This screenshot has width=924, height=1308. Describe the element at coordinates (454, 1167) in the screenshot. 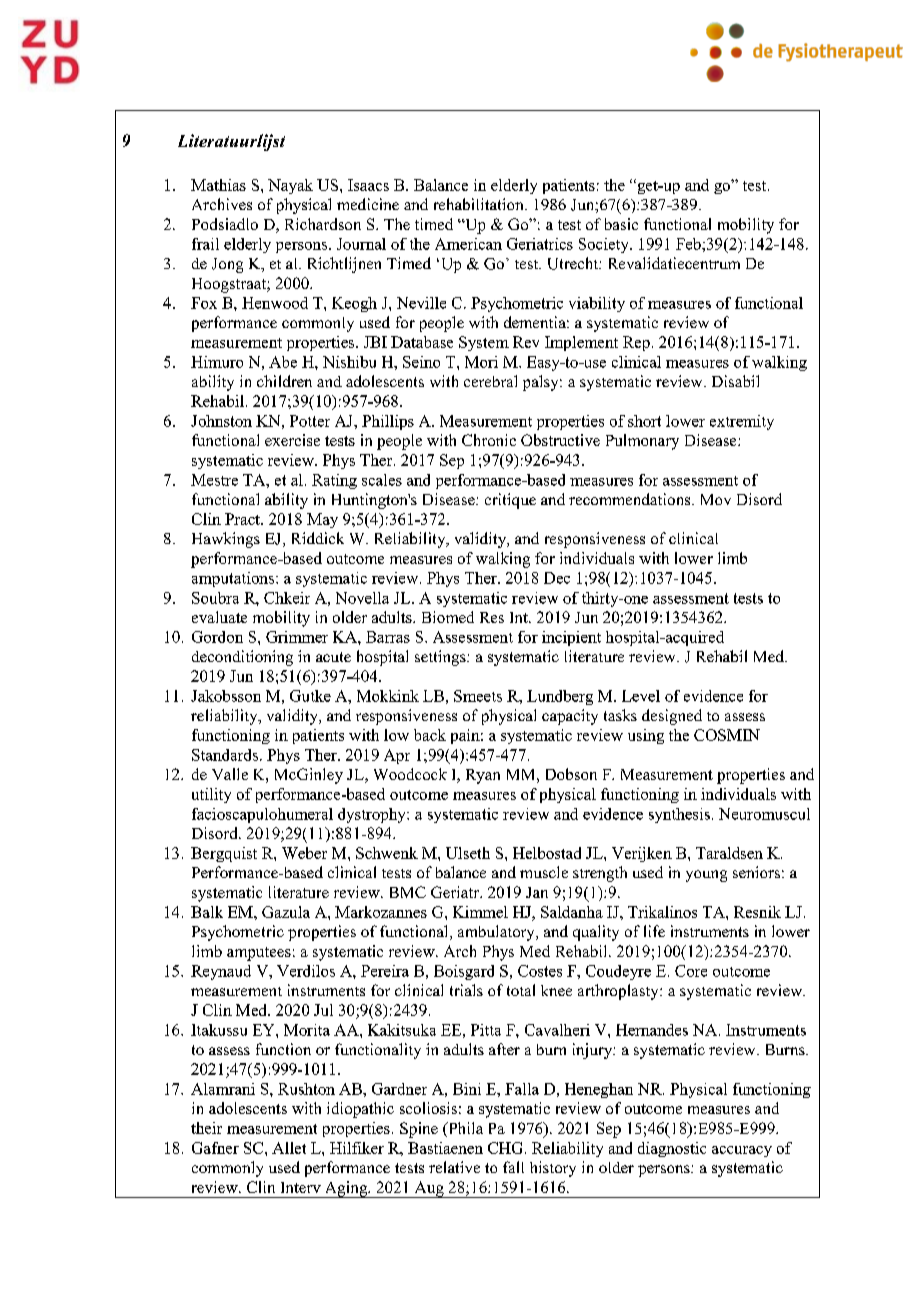

I see `relative` at that location.
